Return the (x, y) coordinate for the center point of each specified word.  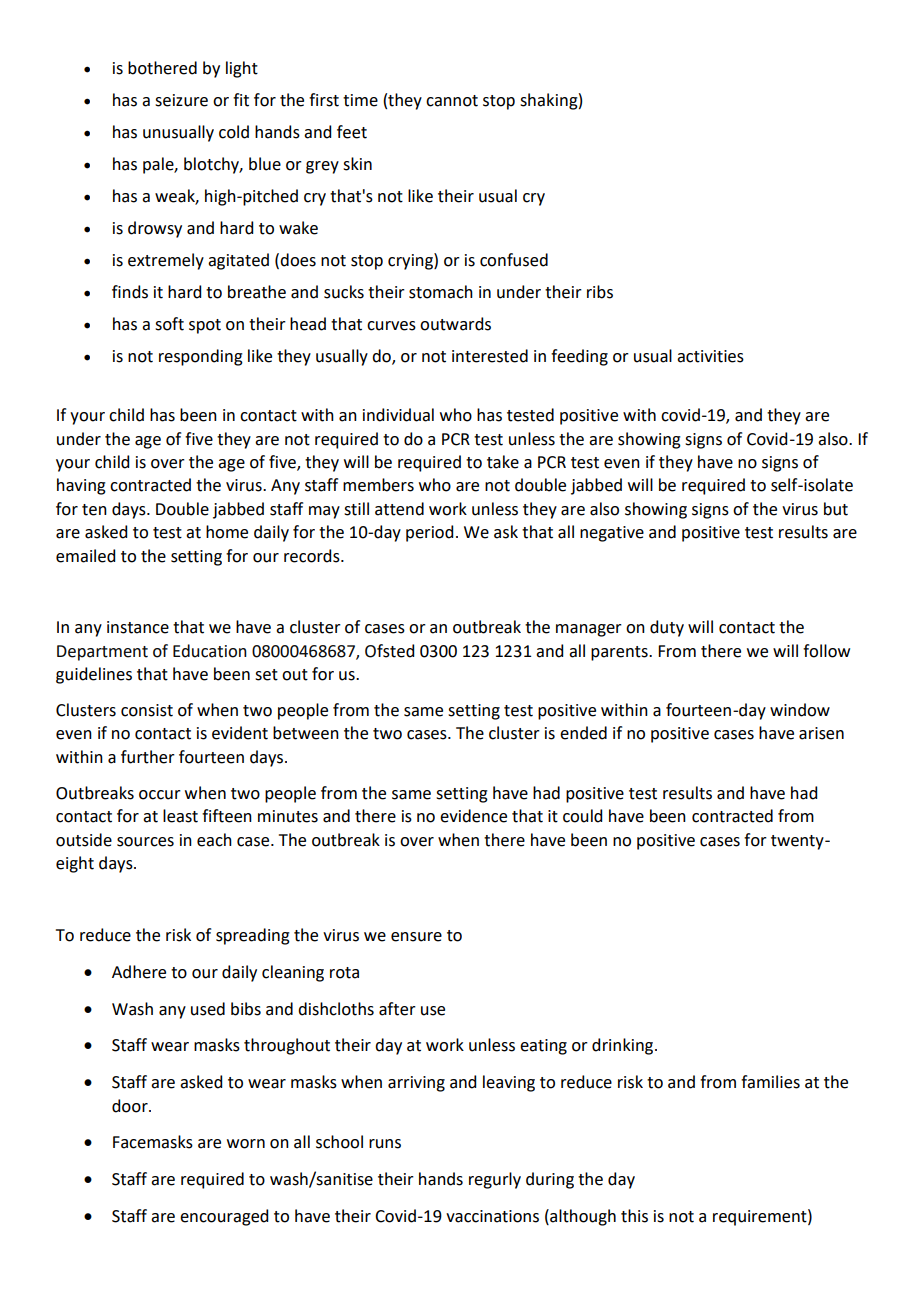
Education (210, 651)
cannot (452, 101)
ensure (416, 937)
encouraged (224, 1217)
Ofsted (389, 651)
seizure (181, 100)
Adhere (139, 972)
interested (490, 356)
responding (201, 357)
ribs (600, 292)
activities (710, 356)
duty (667, 628)
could (582, 816)
